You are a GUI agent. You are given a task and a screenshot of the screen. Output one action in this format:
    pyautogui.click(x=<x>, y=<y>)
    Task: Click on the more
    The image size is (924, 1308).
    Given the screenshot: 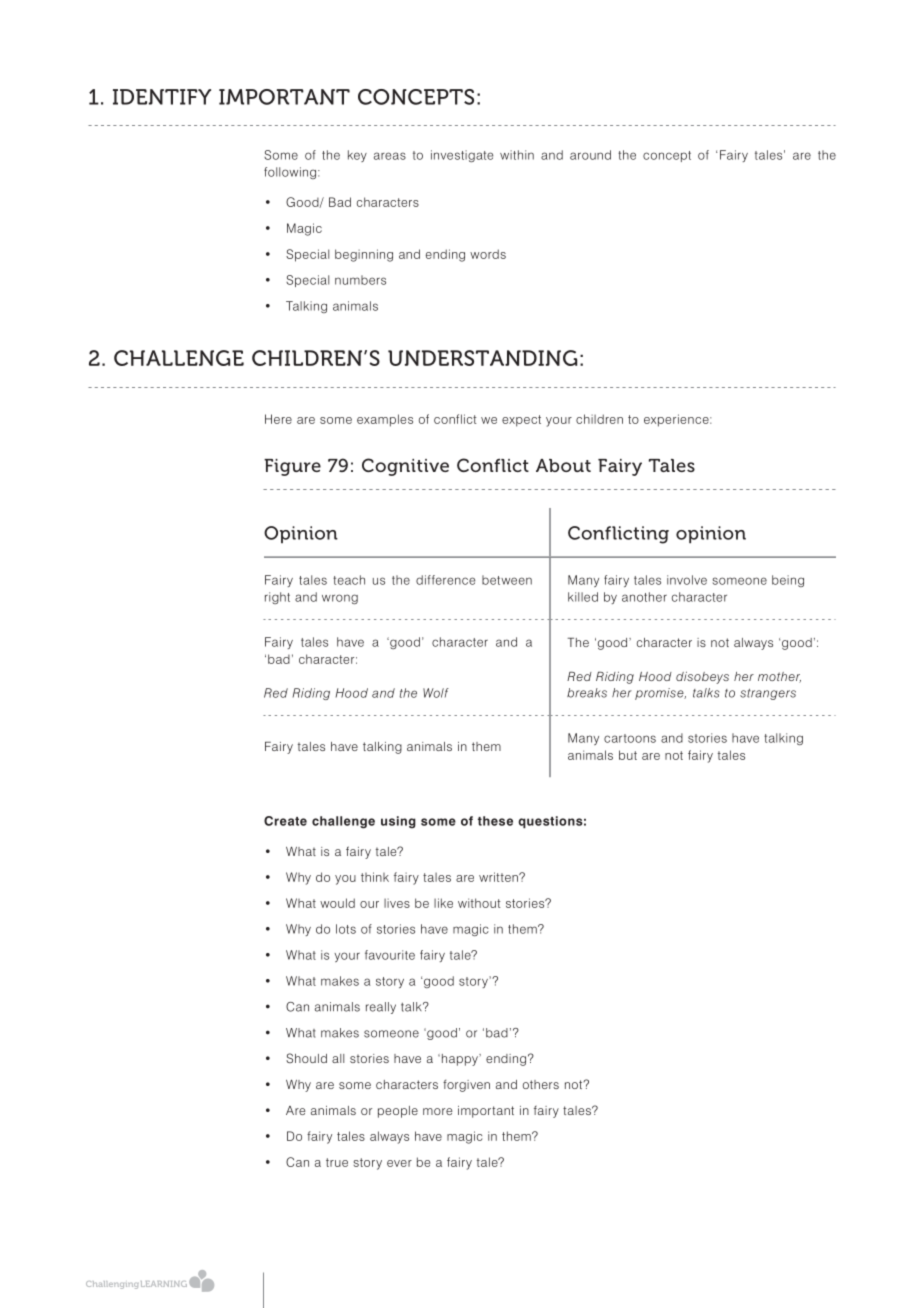 What is the action you would take?
    pyautogui.click(x=437, y=1111)
